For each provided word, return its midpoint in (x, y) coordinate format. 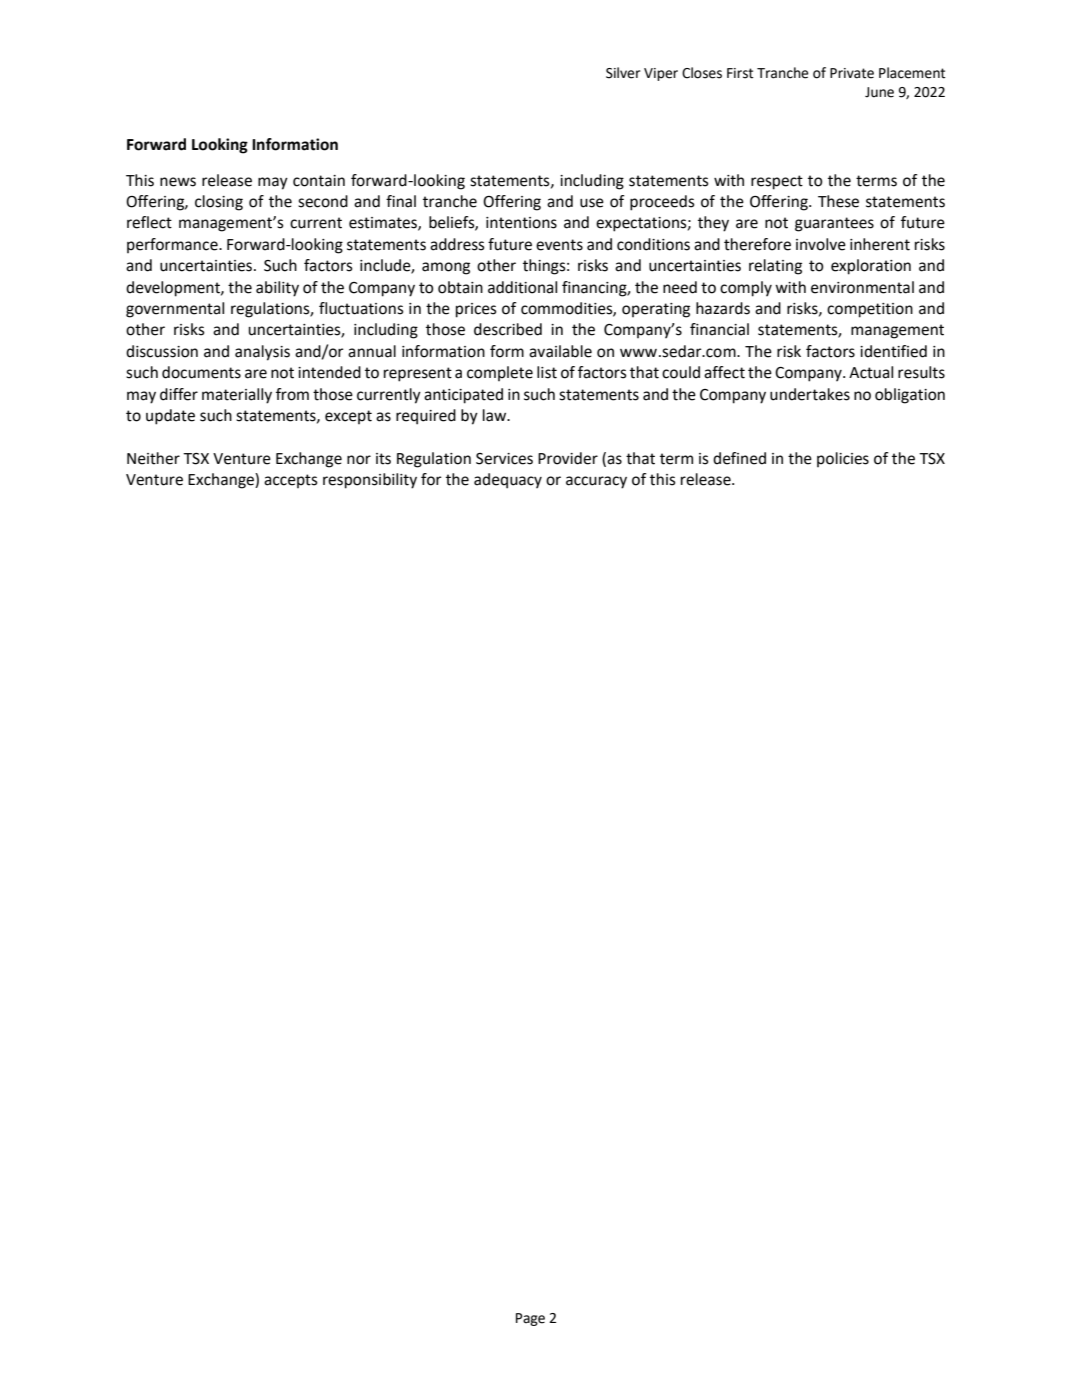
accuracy (596, 482)
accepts (291, 481)
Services (504, 459)
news (178, 182)
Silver (623, 73)
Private (852, 73)
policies (843, 459)
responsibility (370, 481)
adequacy (508, 481)
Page (530, 1319)
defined (739, 458)
